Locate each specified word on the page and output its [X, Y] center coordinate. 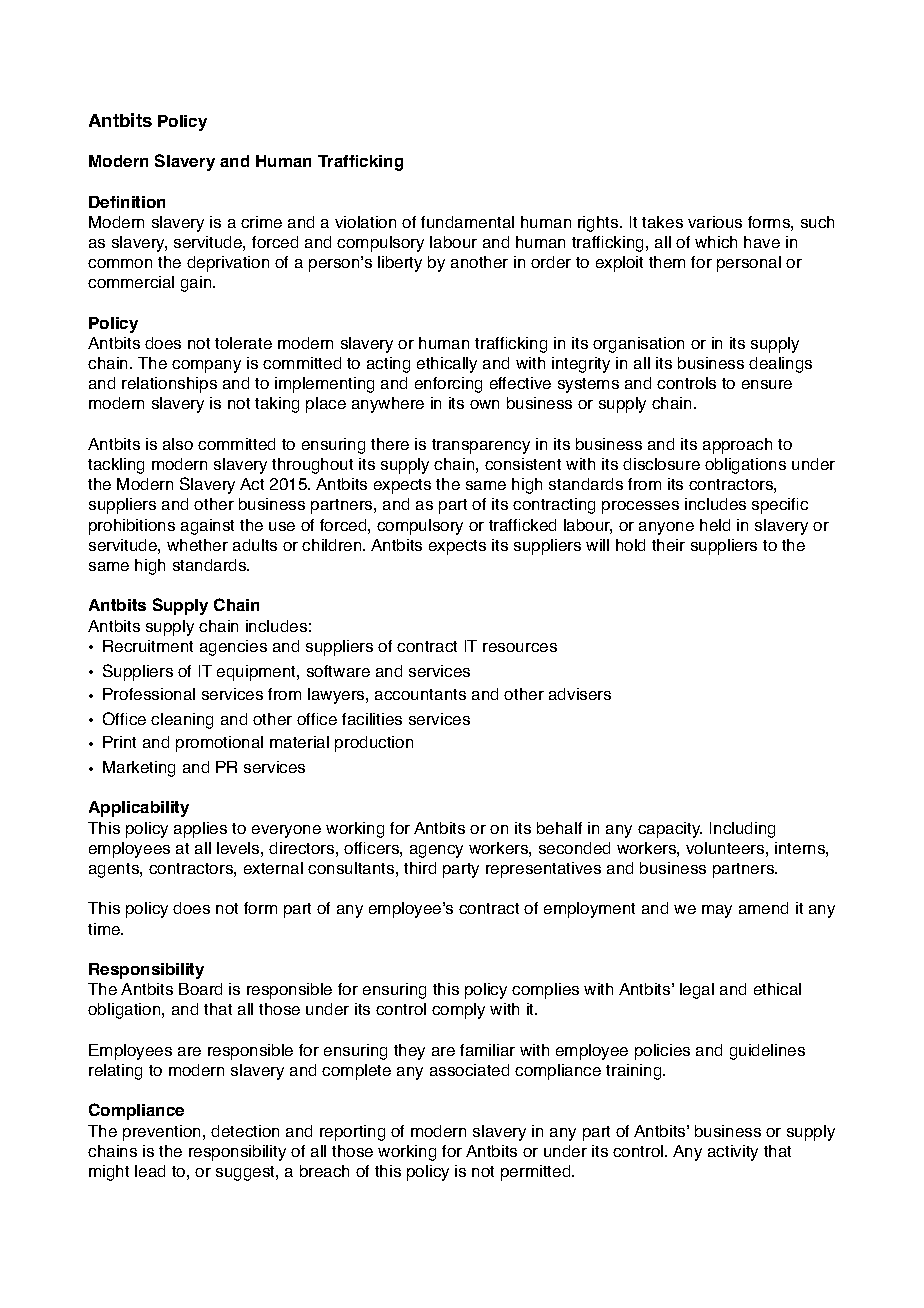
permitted [537, 1173]
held [715, 525]
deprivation [228, 264]
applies [200, 830]
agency [436, 851]
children [333, 545]
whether [197, 545]
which [716, 242]
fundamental [467, 222]
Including [742, 830]
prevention [163, 1133]
